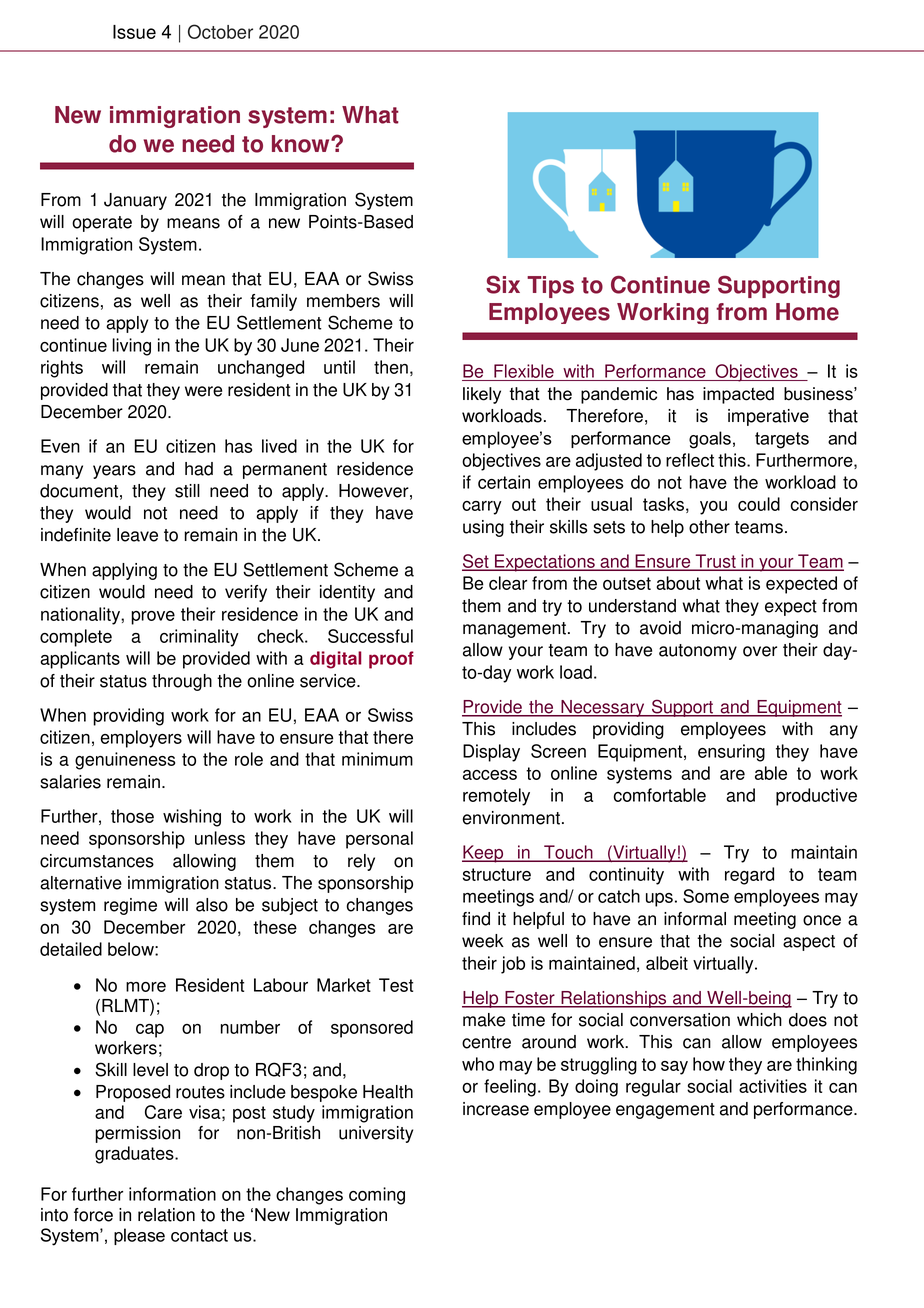  Describe the element at coordinates (665, 1111) in the screenshot. I see `engagement` at that location.
